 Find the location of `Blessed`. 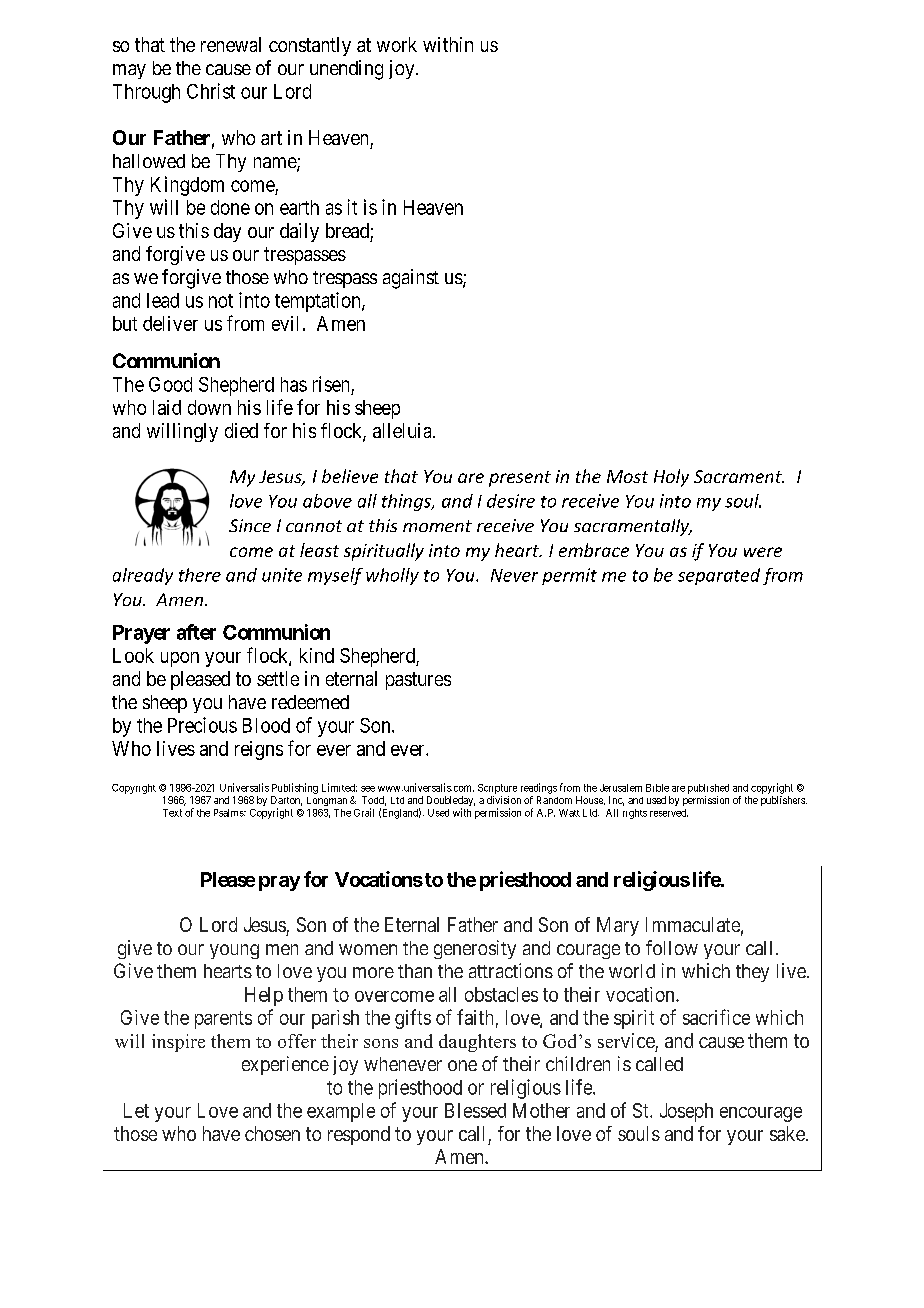

Blessed is located at coordinates (475, 1110).
